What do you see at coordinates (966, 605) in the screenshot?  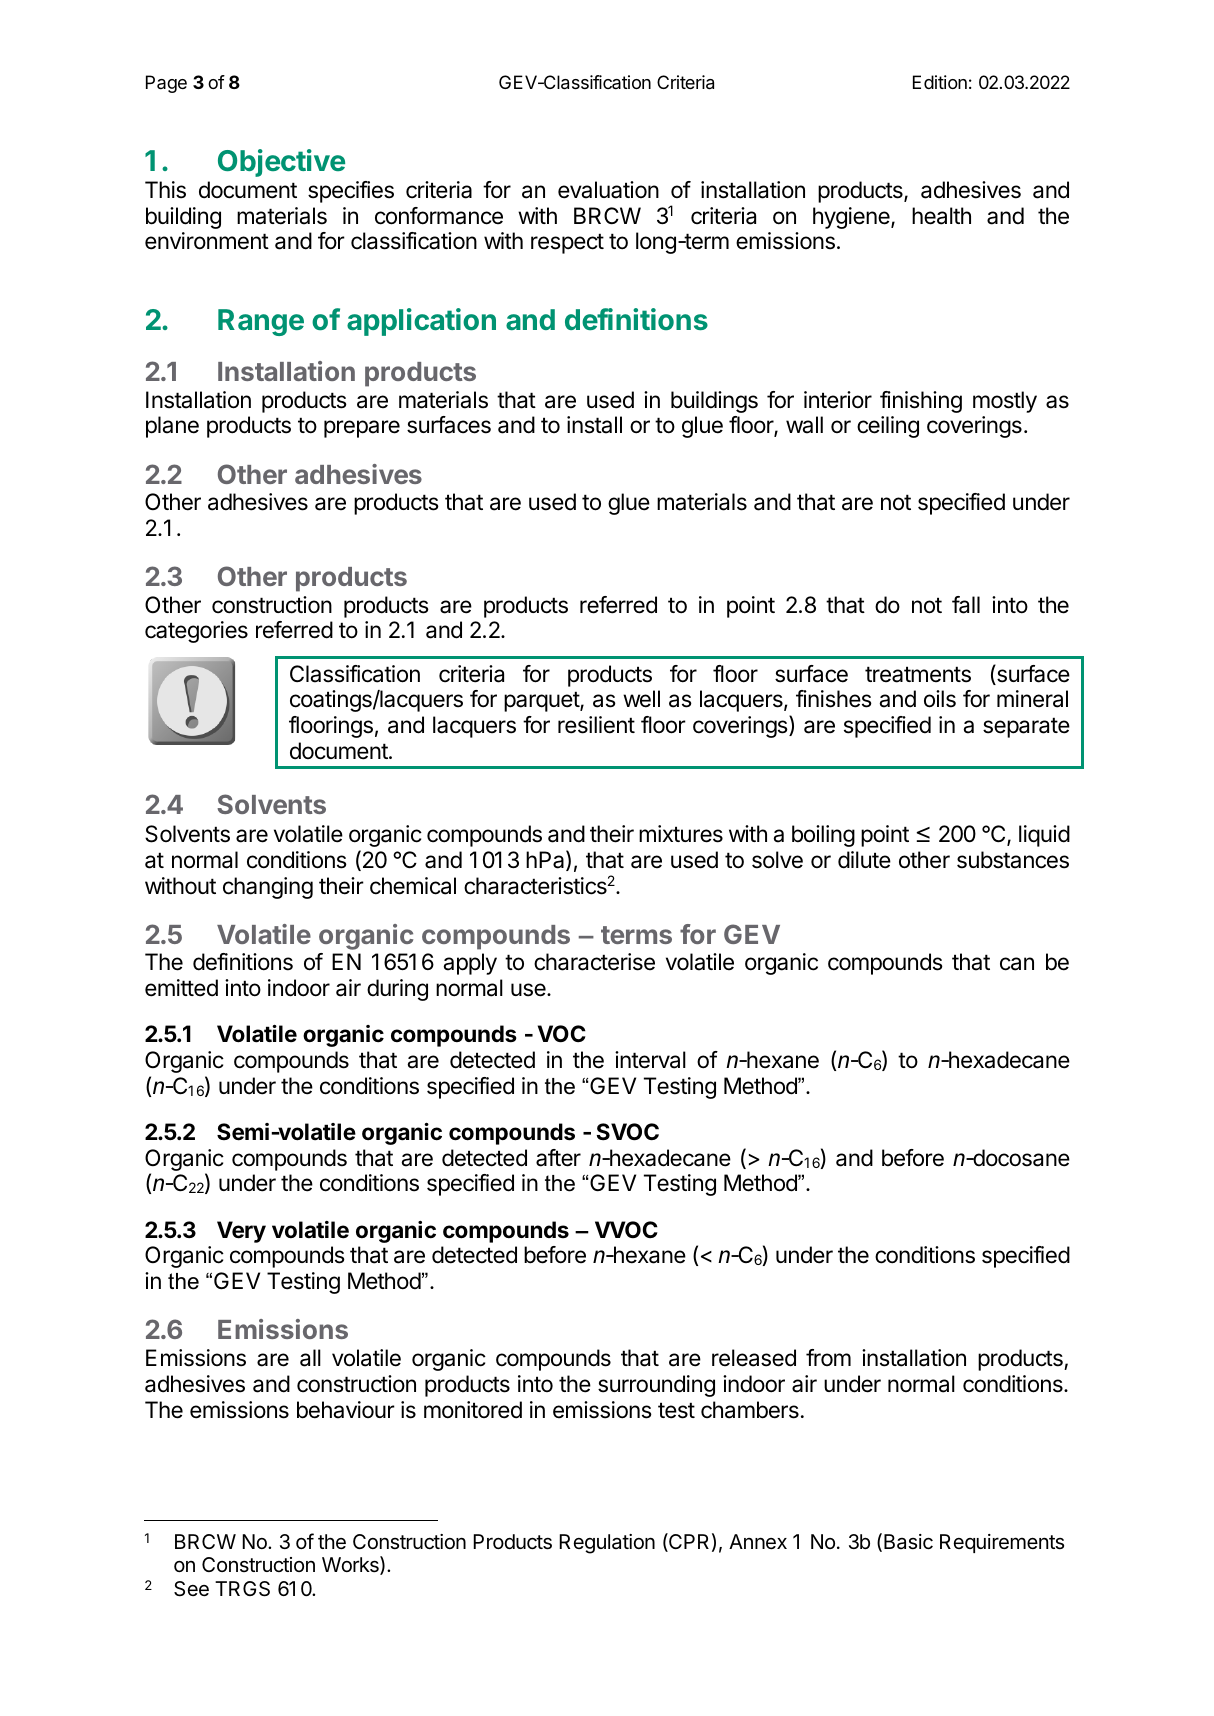 I see `fall` at bounding box center [966, 605].
